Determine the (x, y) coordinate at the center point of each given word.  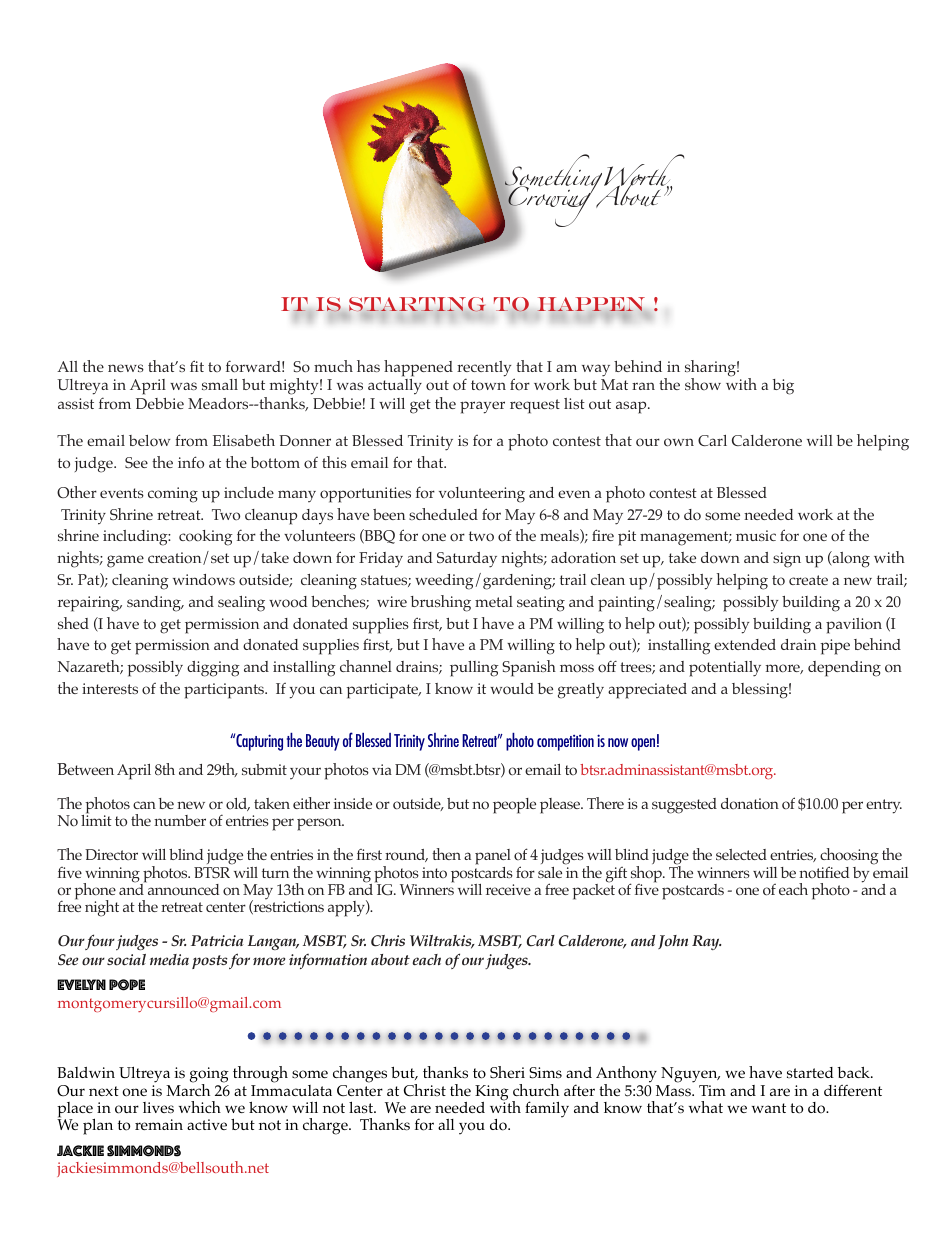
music (756, 535)
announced (182, 888)
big (783, 387)
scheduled (443, 514)
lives (158, 1108)
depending (844, 669)
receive (508, 889)
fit (197, 366)
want (769, 1108)
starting (417, 304)
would (512, 689)
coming (173, 495)
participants (225, 691)
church (536, 1090)
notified (824, 872)
